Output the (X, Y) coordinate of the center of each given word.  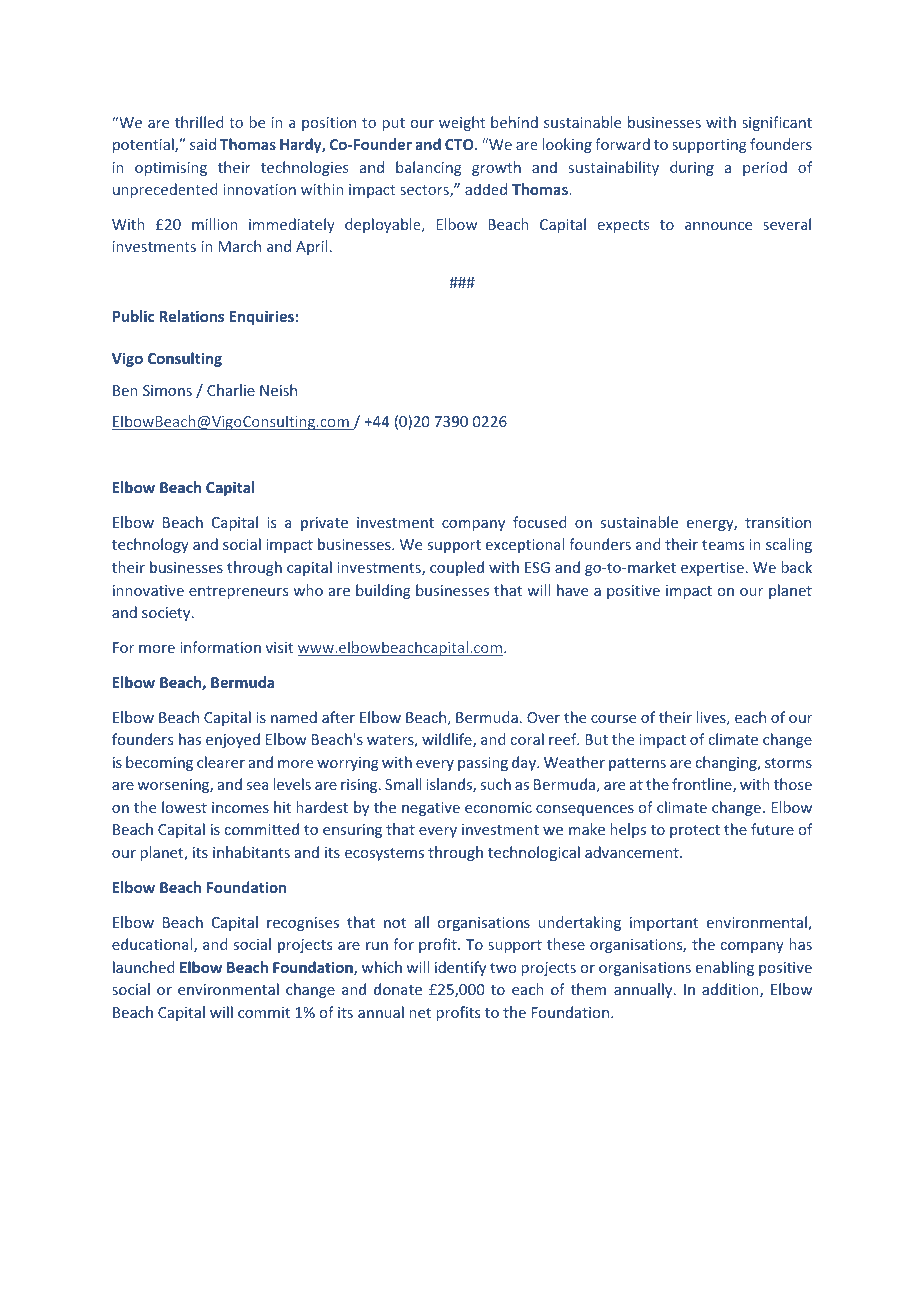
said (203, 144)
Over (543, 717)
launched (144, 967)
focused (540, 522)
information (220, 647)
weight (462, 123)
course (613, 719)
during (692, 168)
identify (460, 968)
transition (778, 522)
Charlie (231, 390)
